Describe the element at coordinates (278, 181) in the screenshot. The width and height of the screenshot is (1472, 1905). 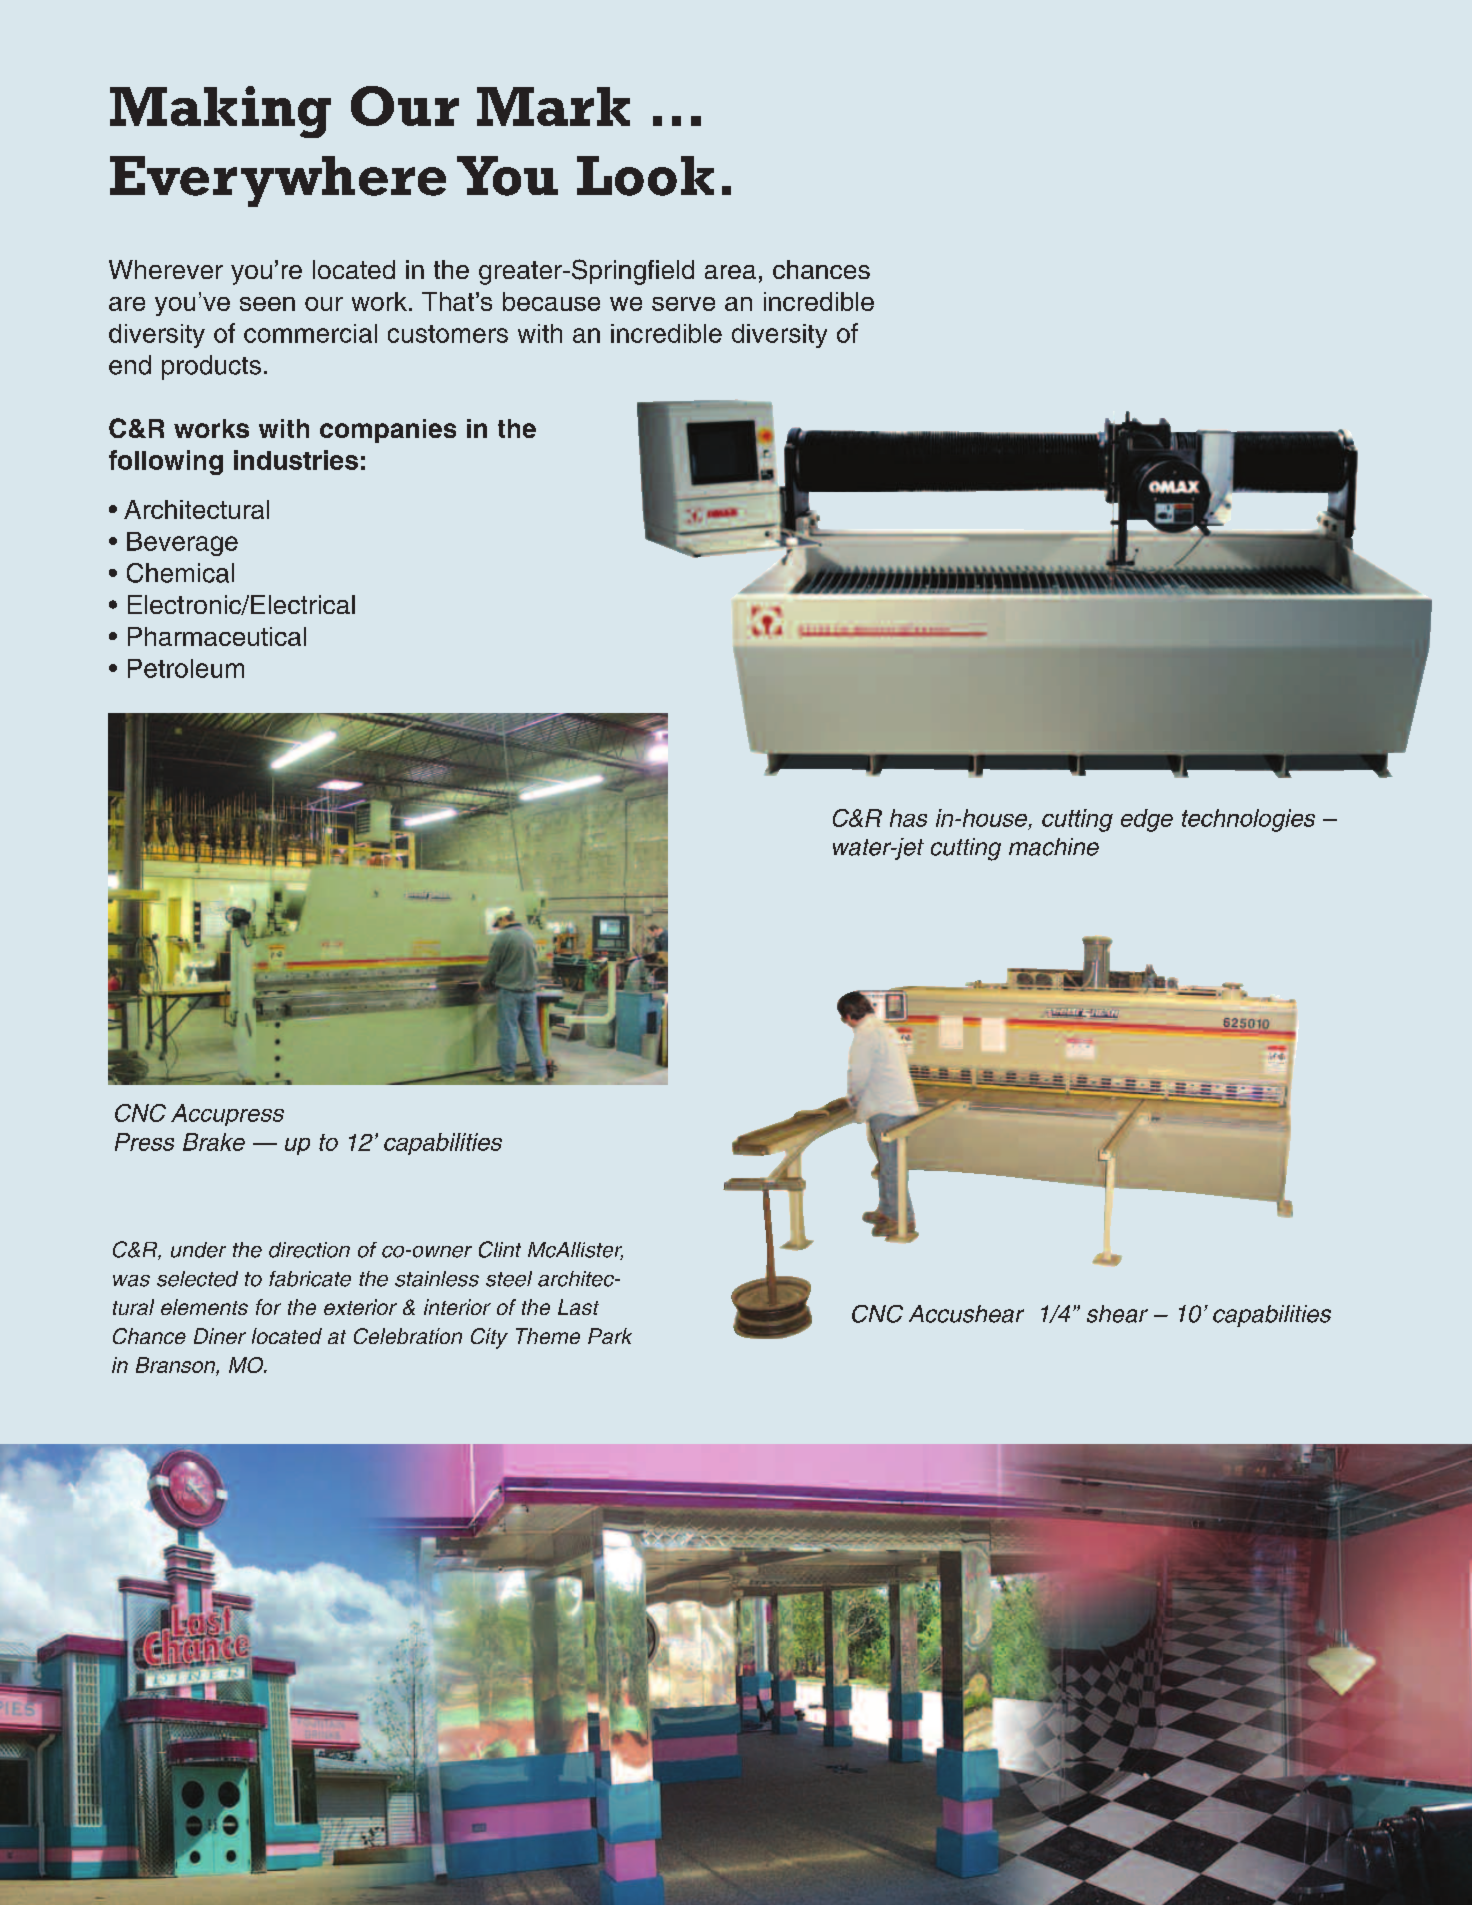
I see `Everywhere` at that location.
